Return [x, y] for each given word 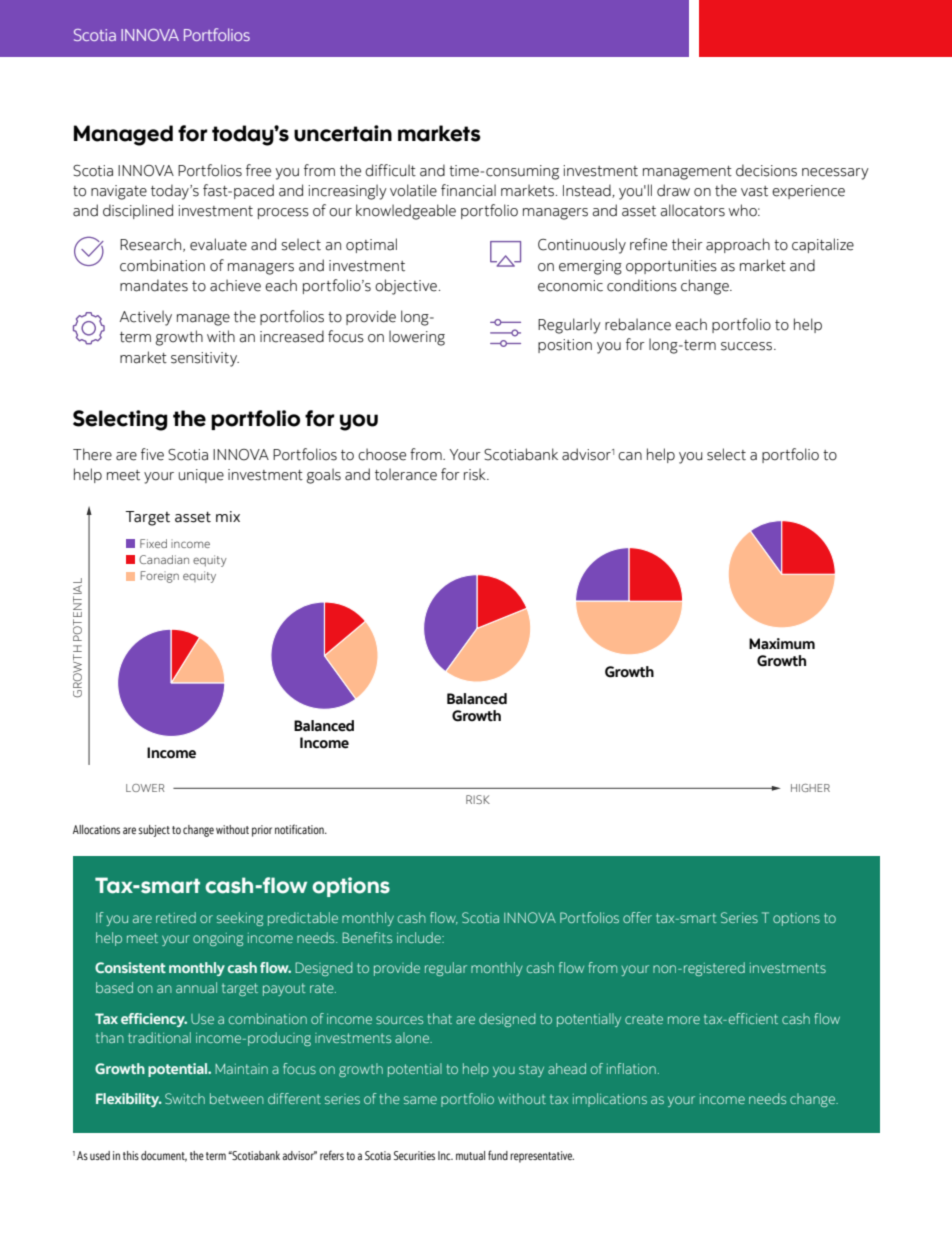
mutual [470, 1155]
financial [468, 190]
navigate [119, 192]
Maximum [782, 644]
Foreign [159, 577]
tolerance [406, 474]
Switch [185, 1098]
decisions [766, 170]
